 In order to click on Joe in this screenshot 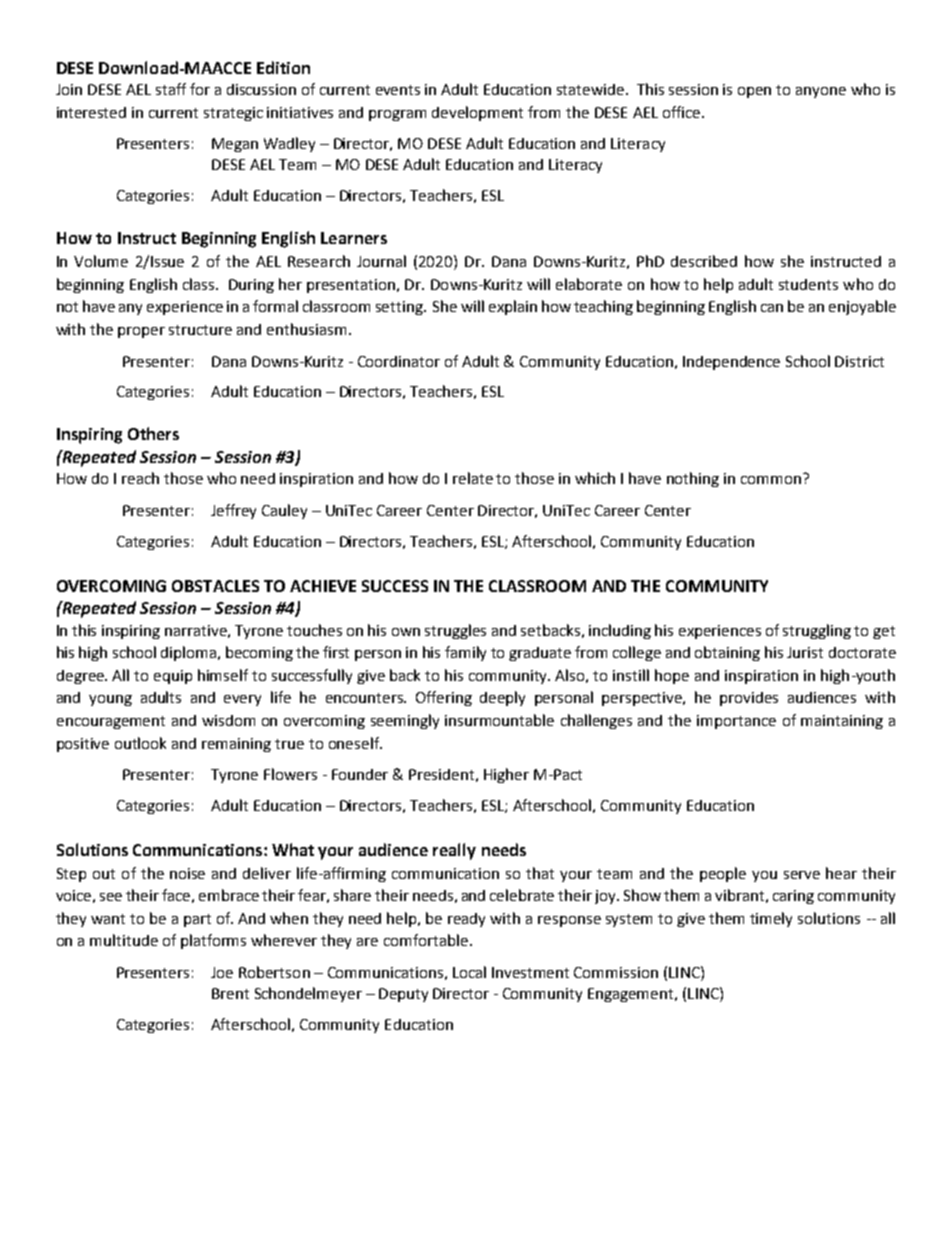, I will do `click(222, 972)`.
